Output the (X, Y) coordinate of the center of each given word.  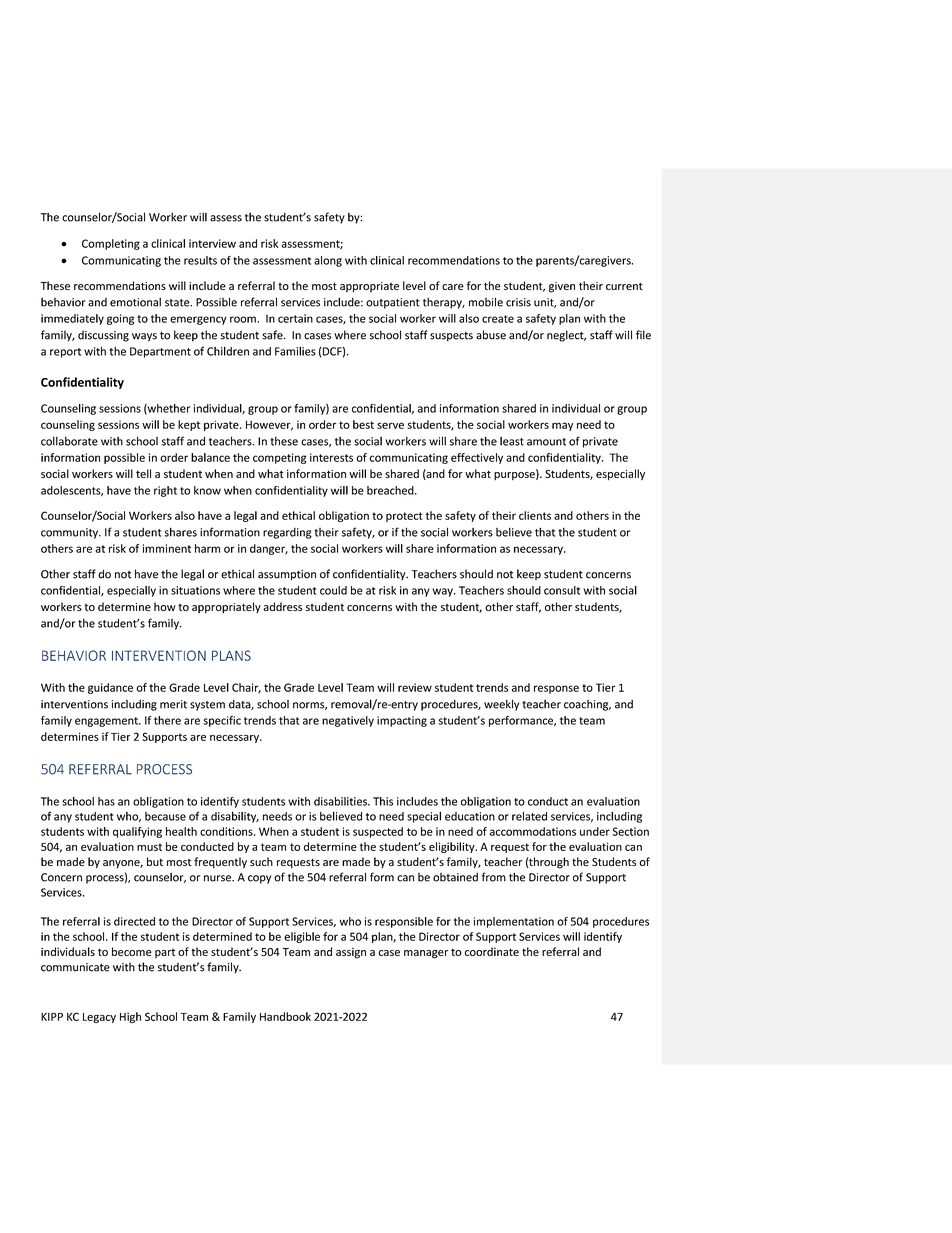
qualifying (137, 832)
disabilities (341, 801)
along (328, 261)
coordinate (492, 951)
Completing (111, 244)
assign (351, 953)
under (595, 831)
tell (143, 473)
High (130, 1017)
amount (546, 442)
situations (195, 590)
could (333, 590)
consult (562, 590)
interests (331, 457)
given (562, 287)
